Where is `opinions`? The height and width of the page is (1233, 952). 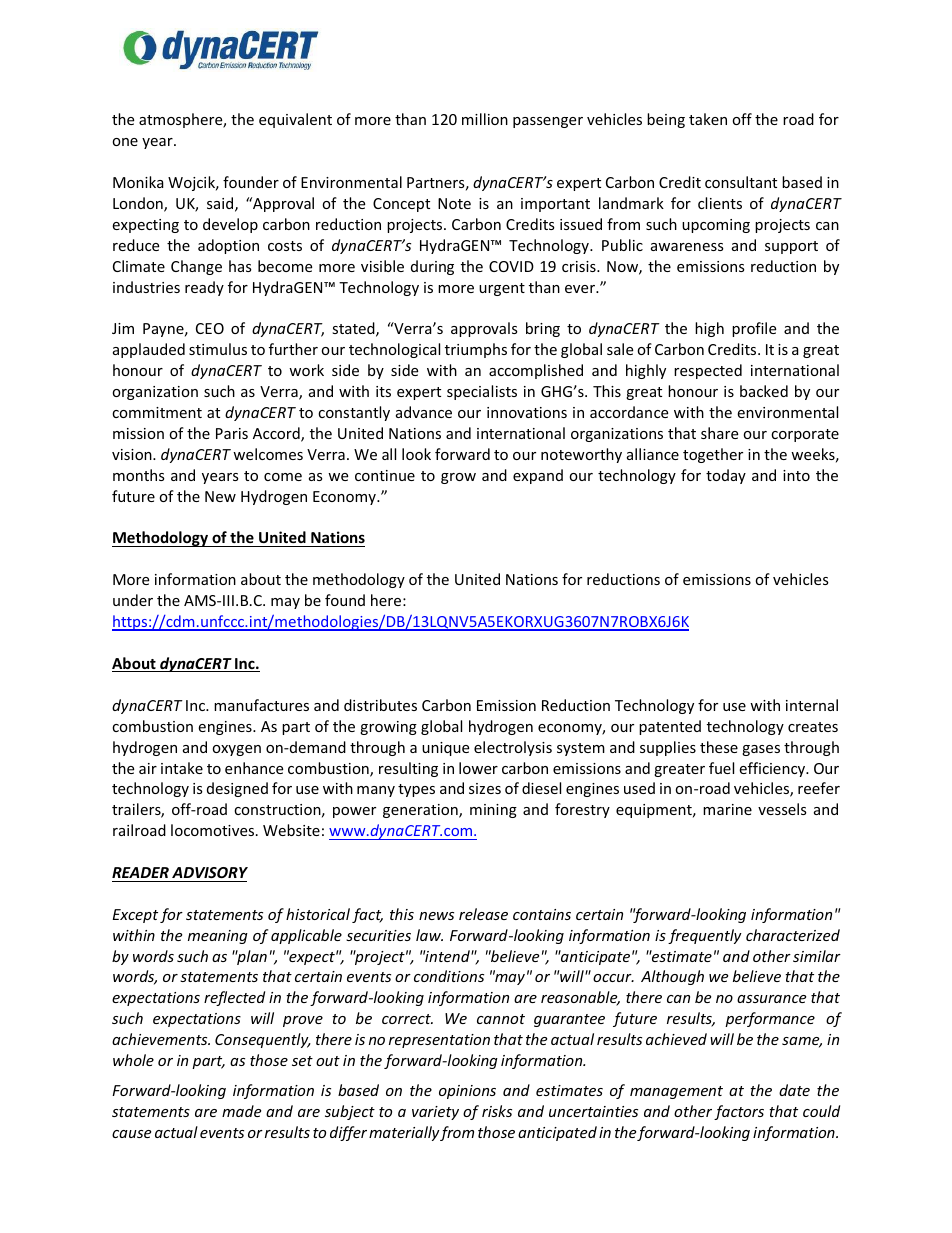
opinions is located at coordinates (467, 1092).
